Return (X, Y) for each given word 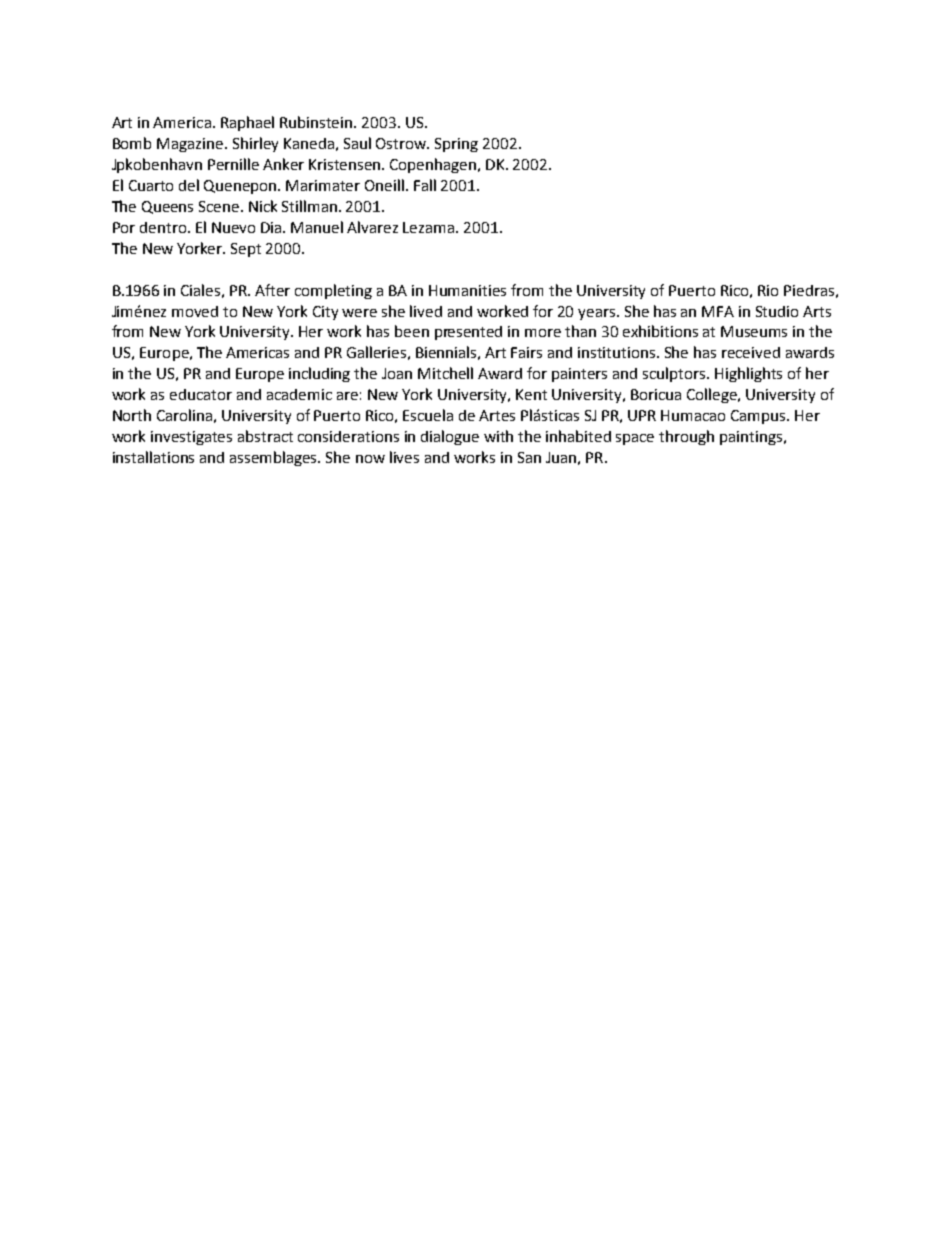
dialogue (450, 437)
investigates (191, 438)
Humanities (467, 290)
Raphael (247, 123)
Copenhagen (434, 165)
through (686, 437)
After (272, 290)
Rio (768, 290)
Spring (456, 145)
